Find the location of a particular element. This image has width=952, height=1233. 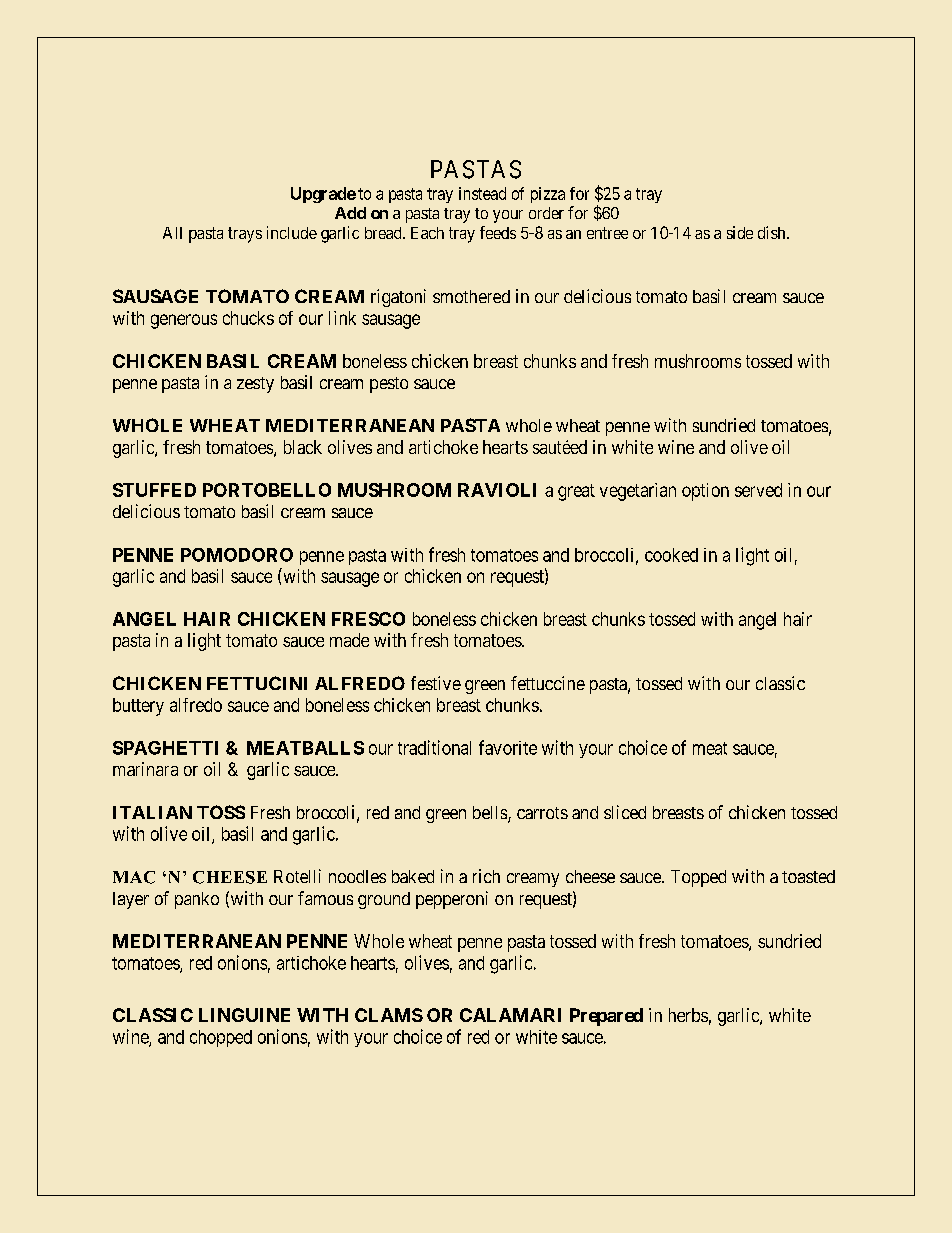

chopped is located at coordinates (221, 1038).
